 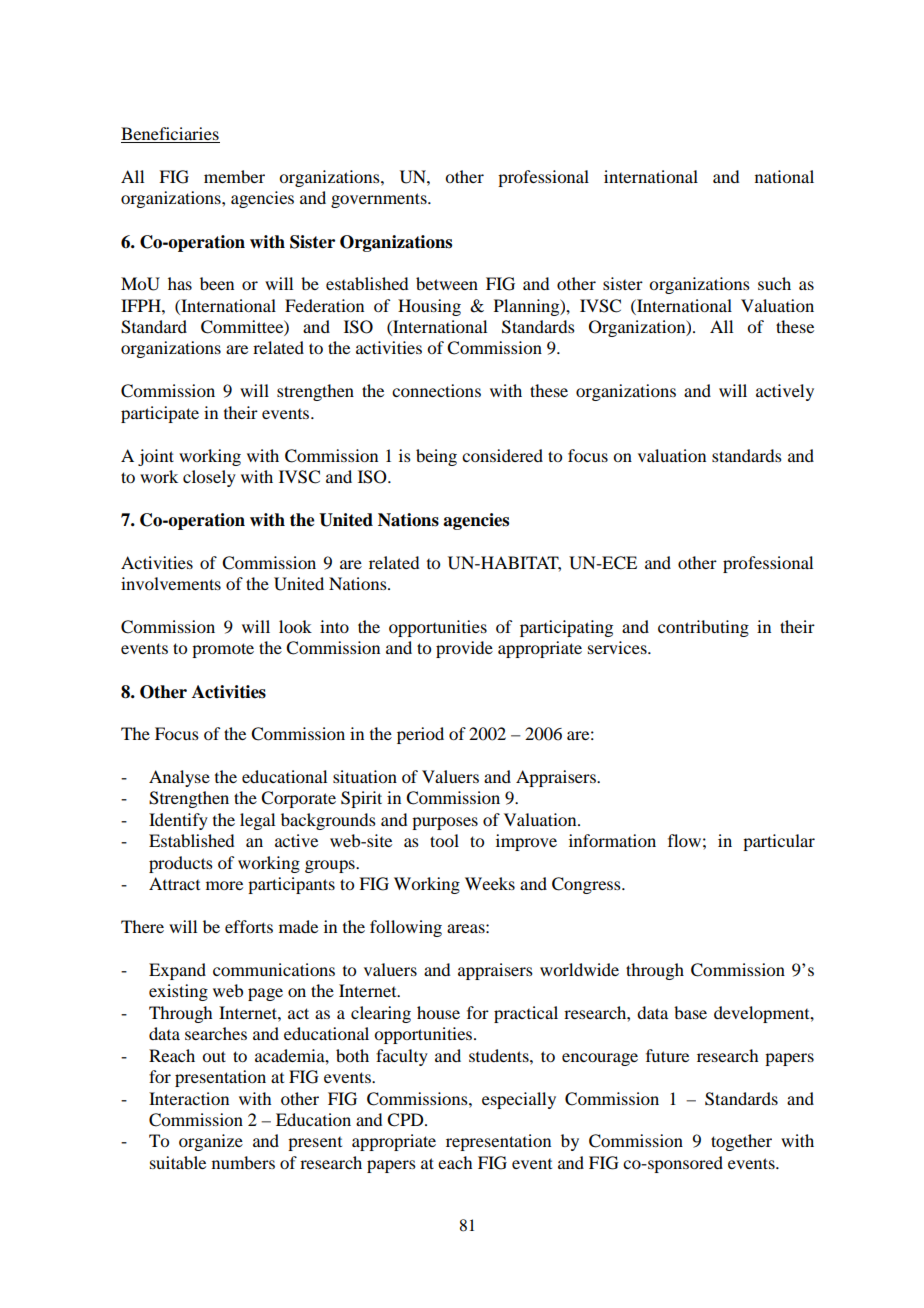 What do you see at coordinates (406, 1120) in the page?
I see `CPD` at bounding box center [406, 1120].
